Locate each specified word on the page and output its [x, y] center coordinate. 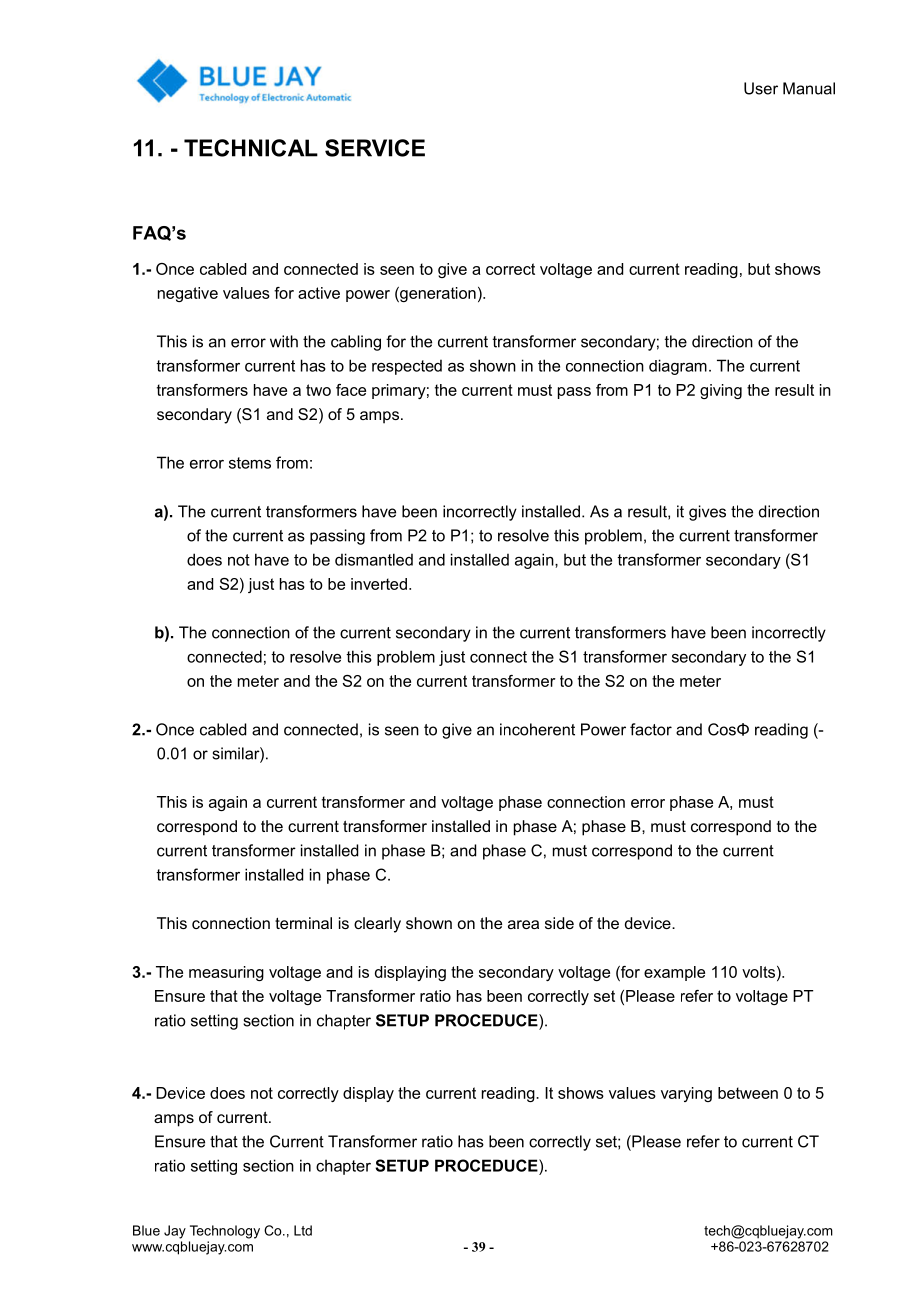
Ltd [303, 1230]
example [674, 973]
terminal [303, 923]
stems [250, 463]
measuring [226, 973]
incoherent [537, 729]
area [523, 924]
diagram [678, 367]
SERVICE [375, 148]
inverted [379, 584]
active [319, 293]
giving [721, 391]
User [761, 88]
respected [407, 367]
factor [651, 729]
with [284, 341]
